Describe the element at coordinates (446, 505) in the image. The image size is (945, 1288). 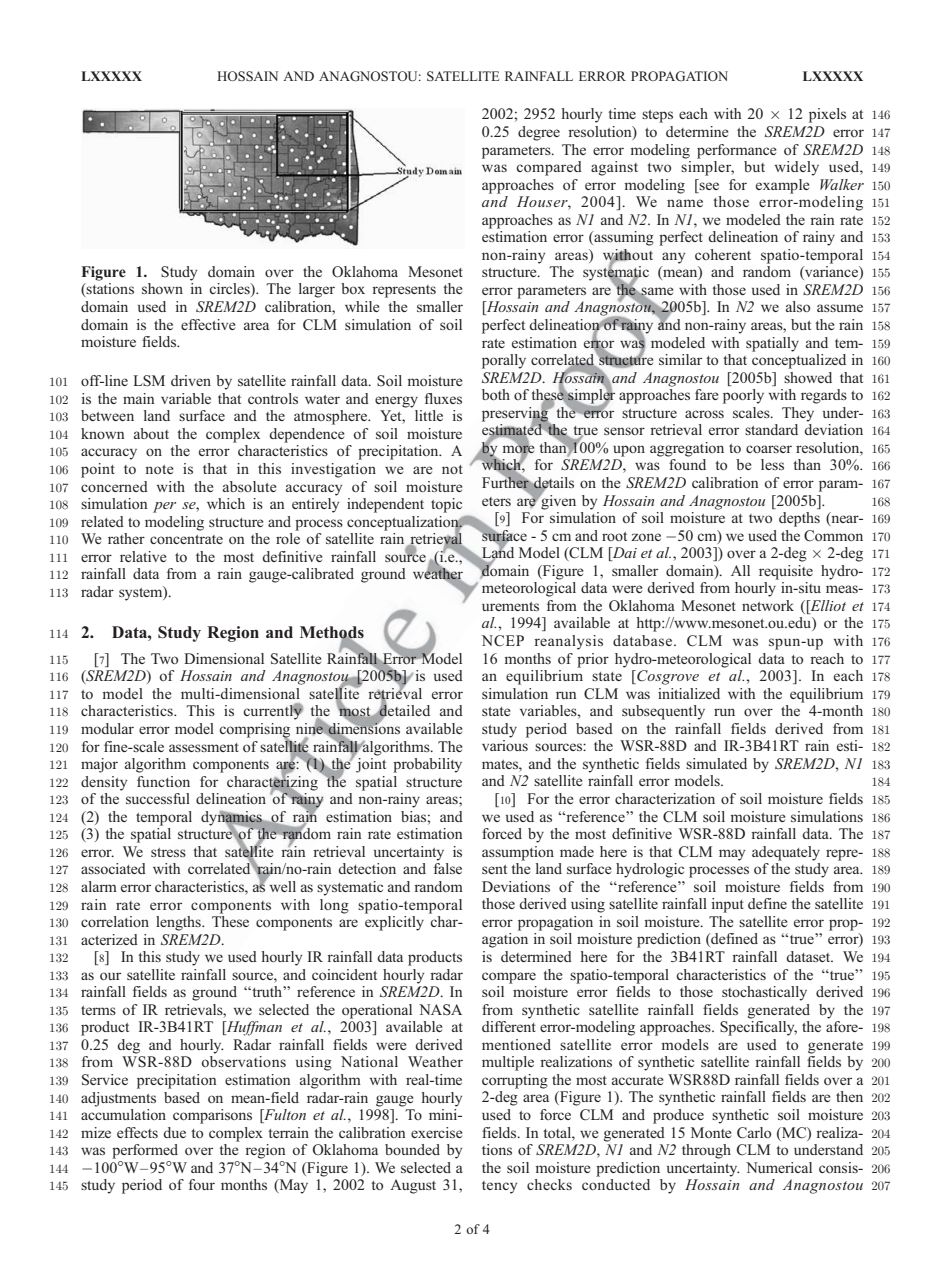
I see `topic` at that location.
